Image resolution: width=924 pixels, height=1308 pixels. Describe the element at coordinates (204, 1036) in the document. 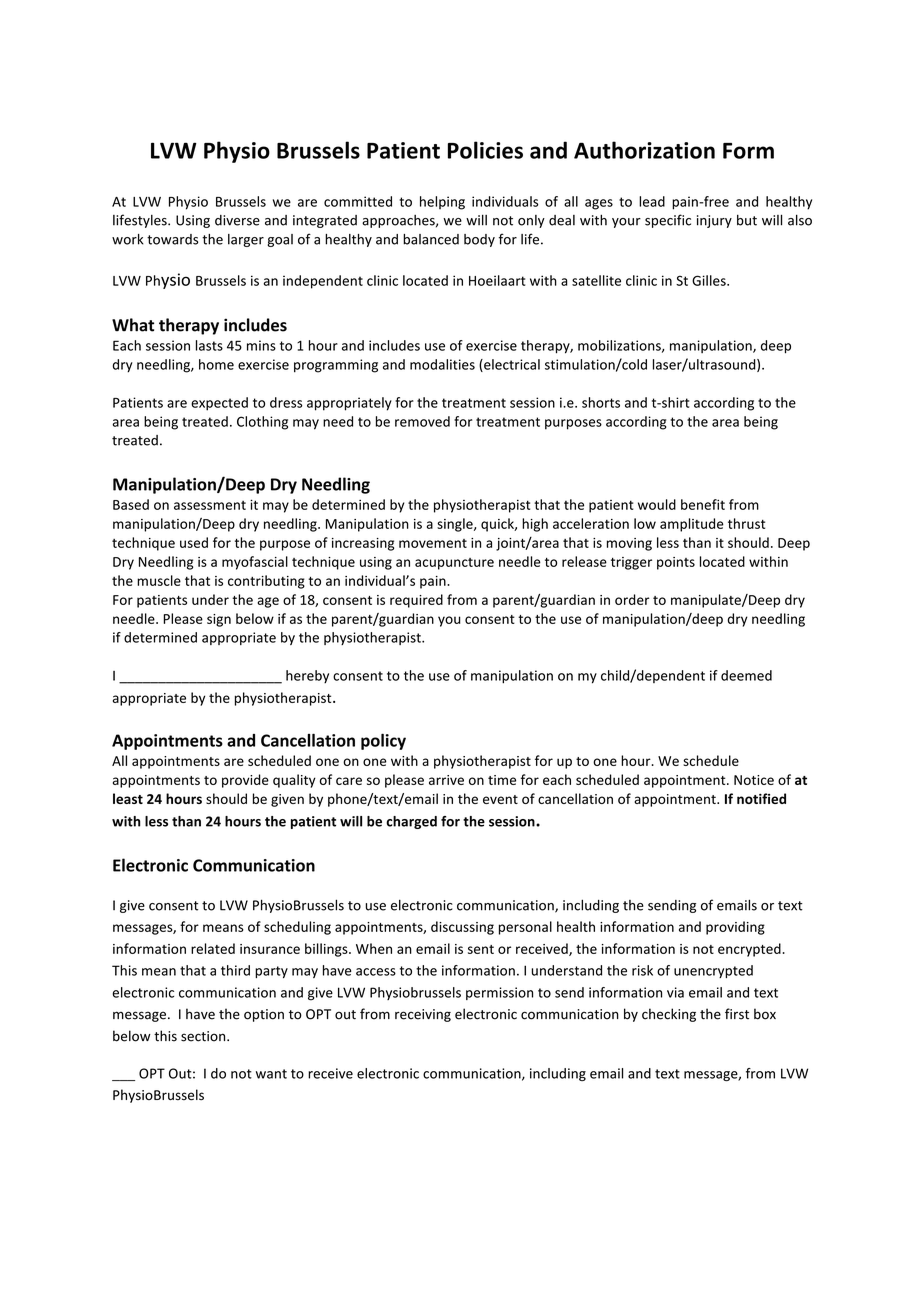

I see `section` at that location.
